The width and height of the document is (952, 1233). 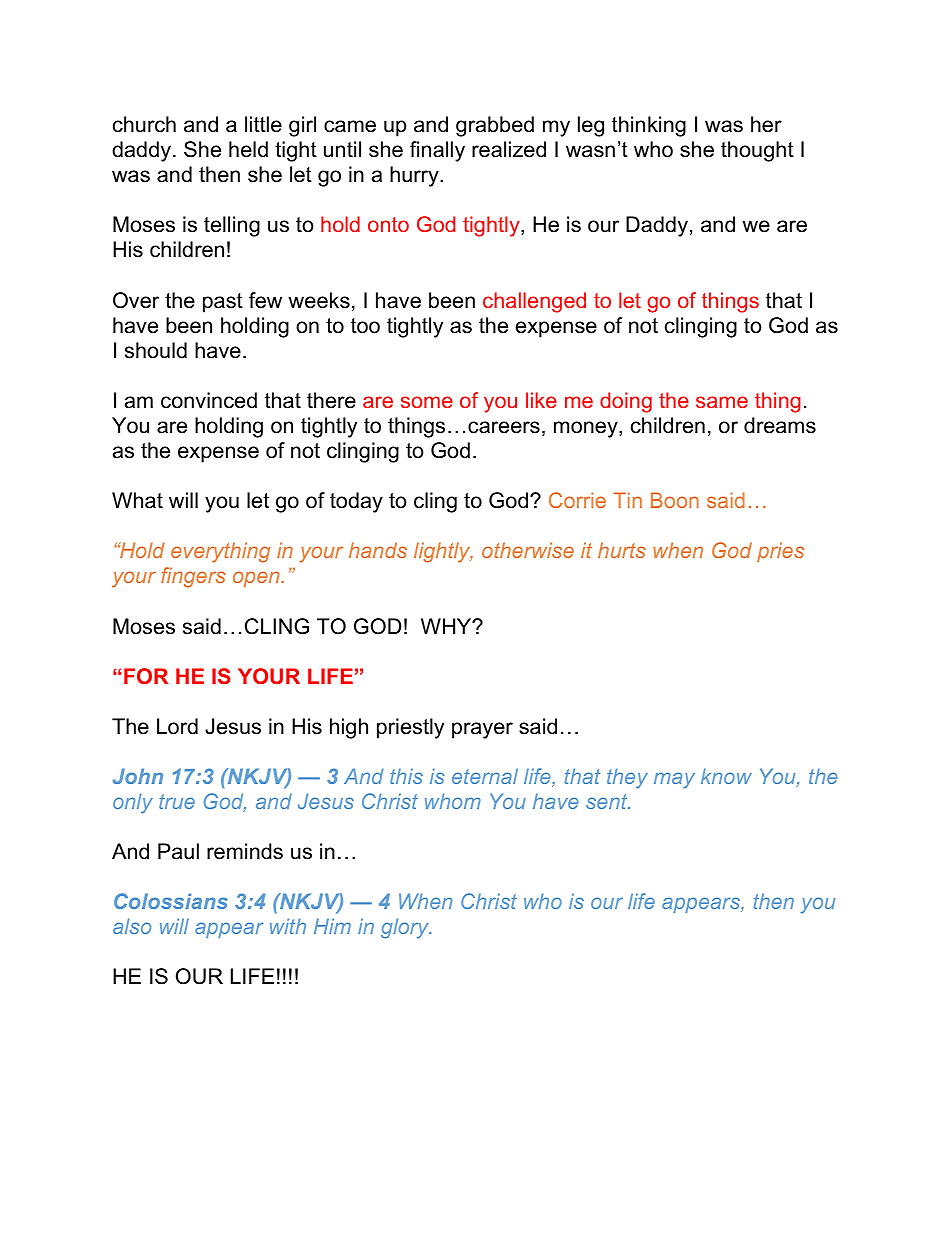 What do you see at coordinates (437, 151) in the document?
I see `finally` at bounding box center [437, 151].
